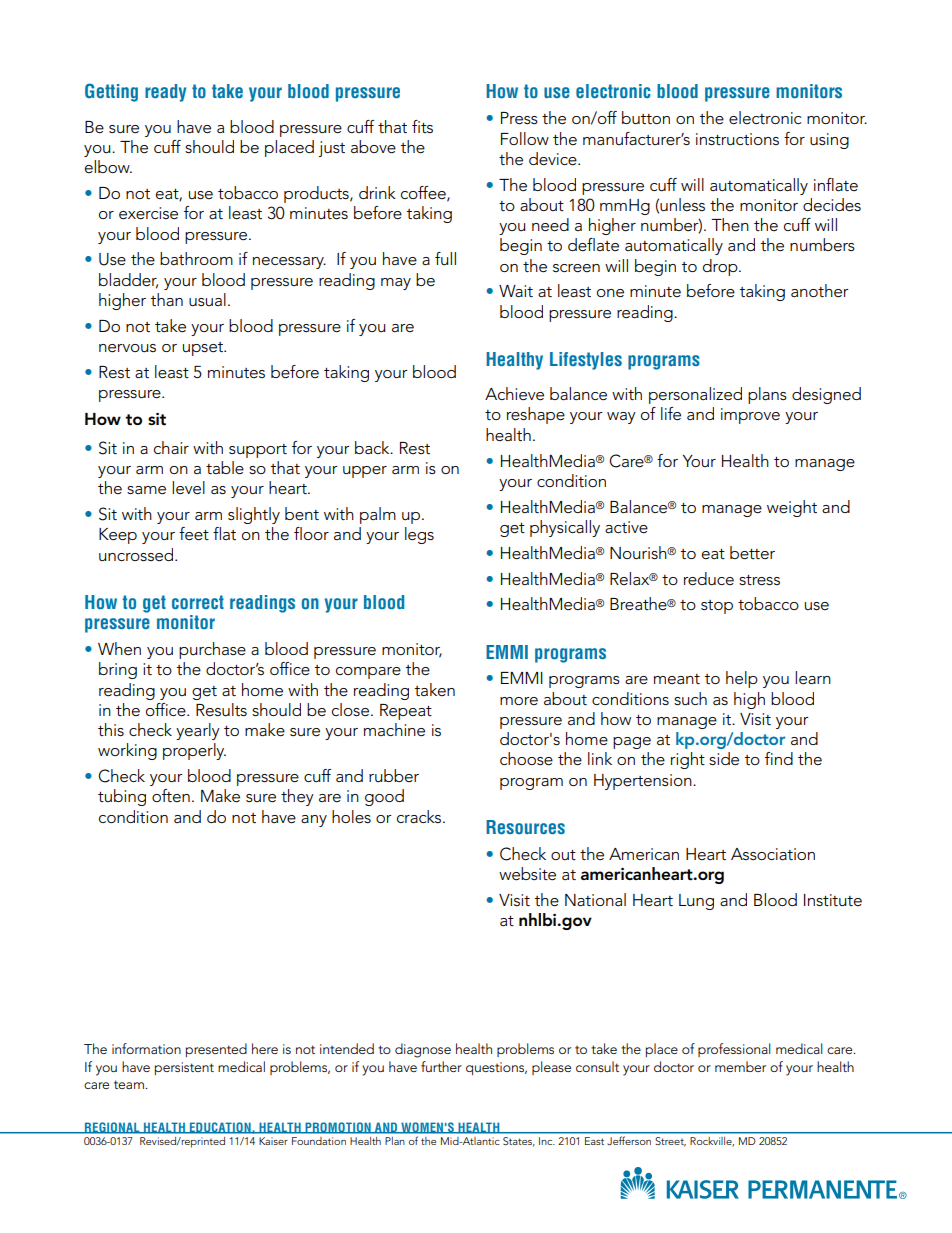 The image size is (952, 1233). I want to click on ready, so click(165, 93).
